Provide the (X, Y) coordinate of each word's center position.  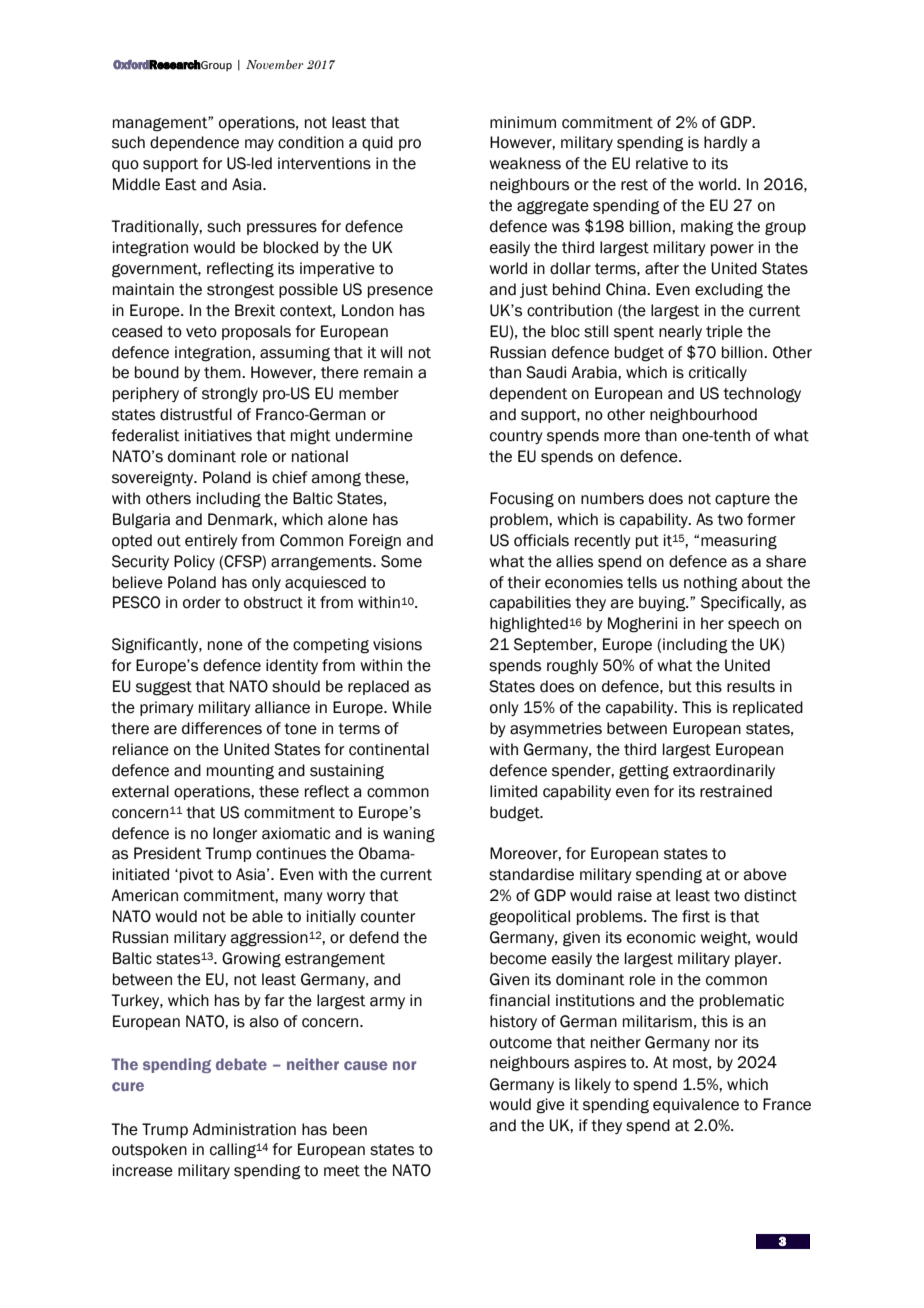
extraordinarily (724, 771)
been (350, 1129)
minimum (523, 122)
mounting (240, 772)
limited (513, 791)
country (516, 437)
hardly (726, 143)
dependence (194, 143)
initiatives (218, 435)
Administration (244, 1129)
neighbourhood (703, 416)
